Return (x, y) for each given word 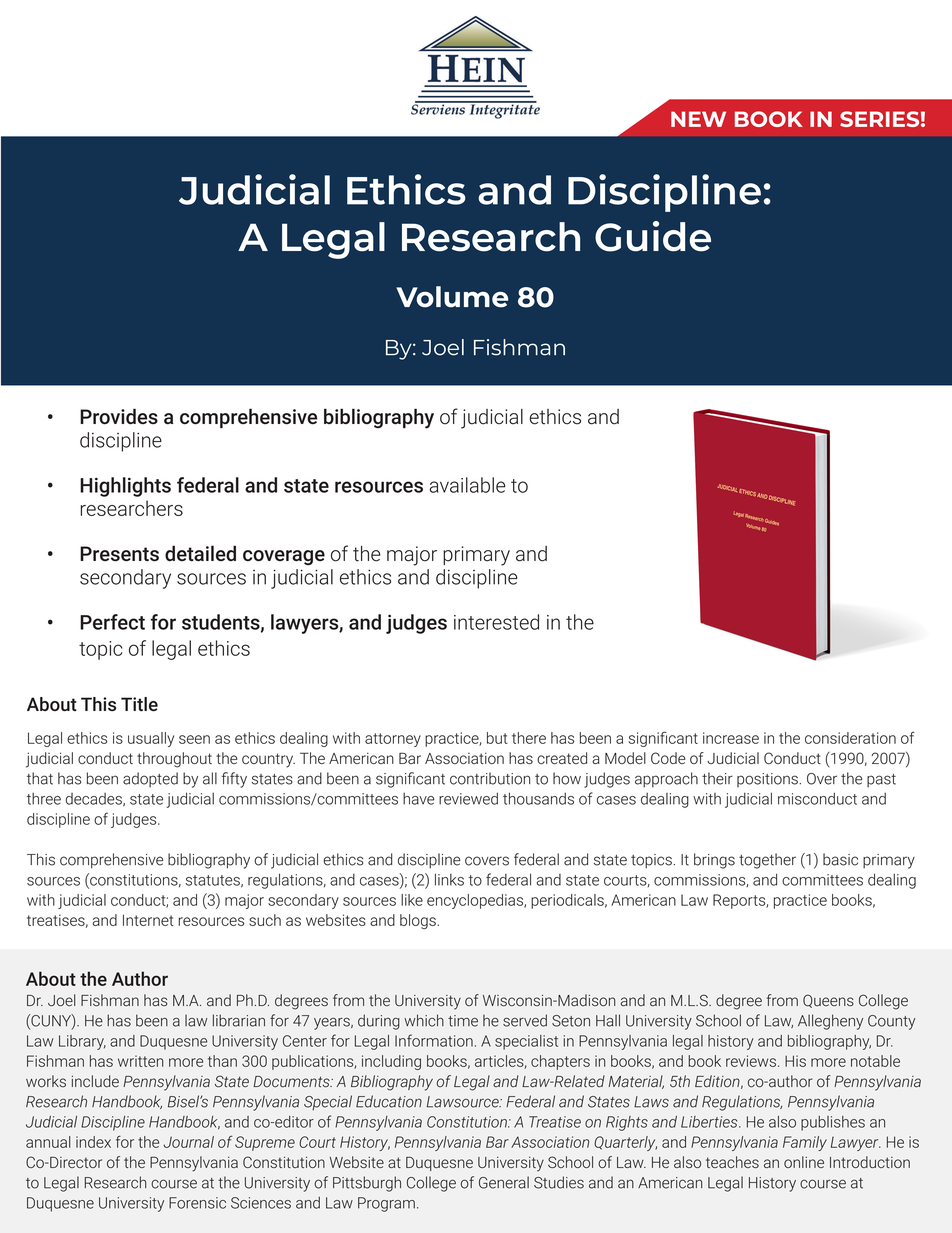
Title (139, 704)
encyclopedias (476, 901)
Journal (188, 1142)
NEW (698, 119)
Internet (148, 920)
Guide (653, 236)
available (467, 485)
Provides (119, 416)
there (529, 738)
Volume (452, 297)
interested (496, 622)
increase (731, 738)
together (767, 861)
